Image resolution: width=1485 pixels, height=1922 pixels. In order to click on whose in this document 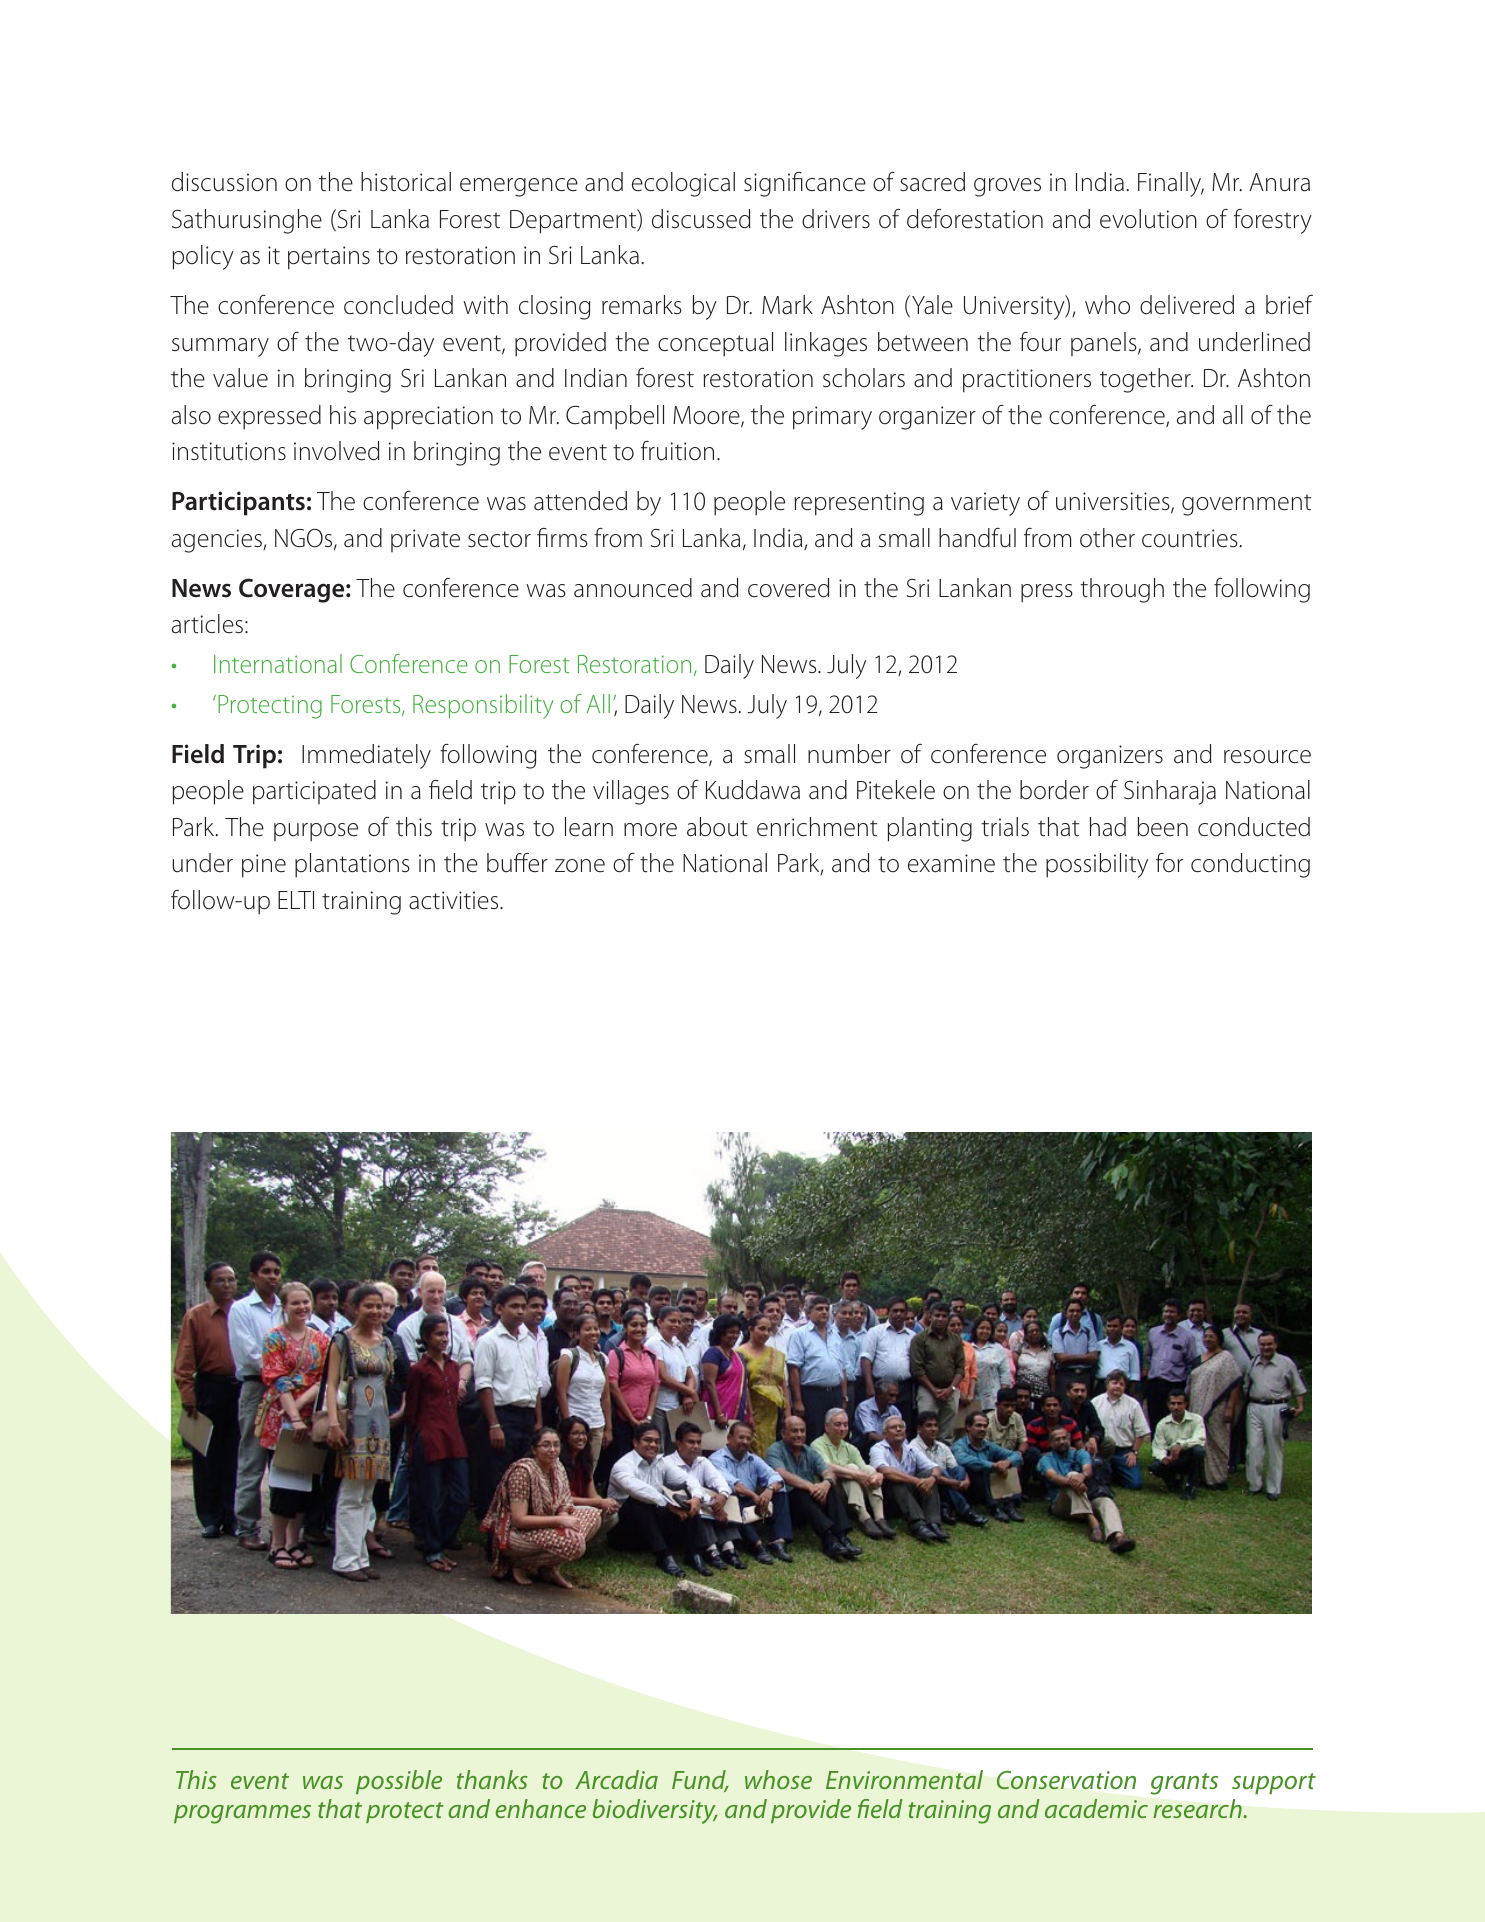, I will do `click(778, 1779)`.
